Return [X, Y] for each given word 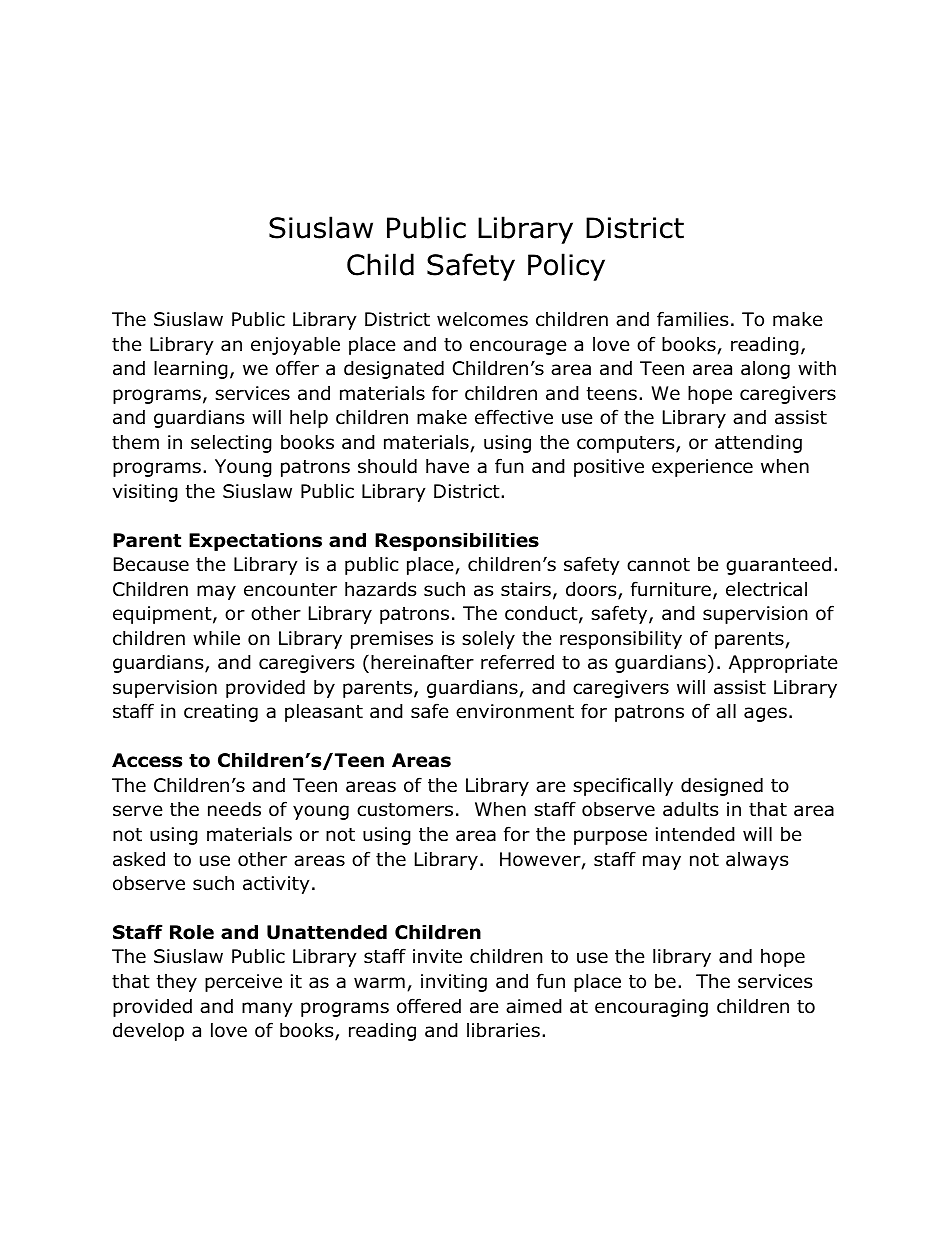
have [447, 466]
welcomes [482, 319]
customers [405, 810]
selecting [231, 443]
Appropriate [783, 664]
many [267, 1009]
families [692, 319]
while [216, 638]
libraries [503, 1030]
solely [488, 639]
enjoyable [295, 345]
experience [702, 468]
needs [234, 809]
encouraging [651, 1008]
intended [695, 834]
